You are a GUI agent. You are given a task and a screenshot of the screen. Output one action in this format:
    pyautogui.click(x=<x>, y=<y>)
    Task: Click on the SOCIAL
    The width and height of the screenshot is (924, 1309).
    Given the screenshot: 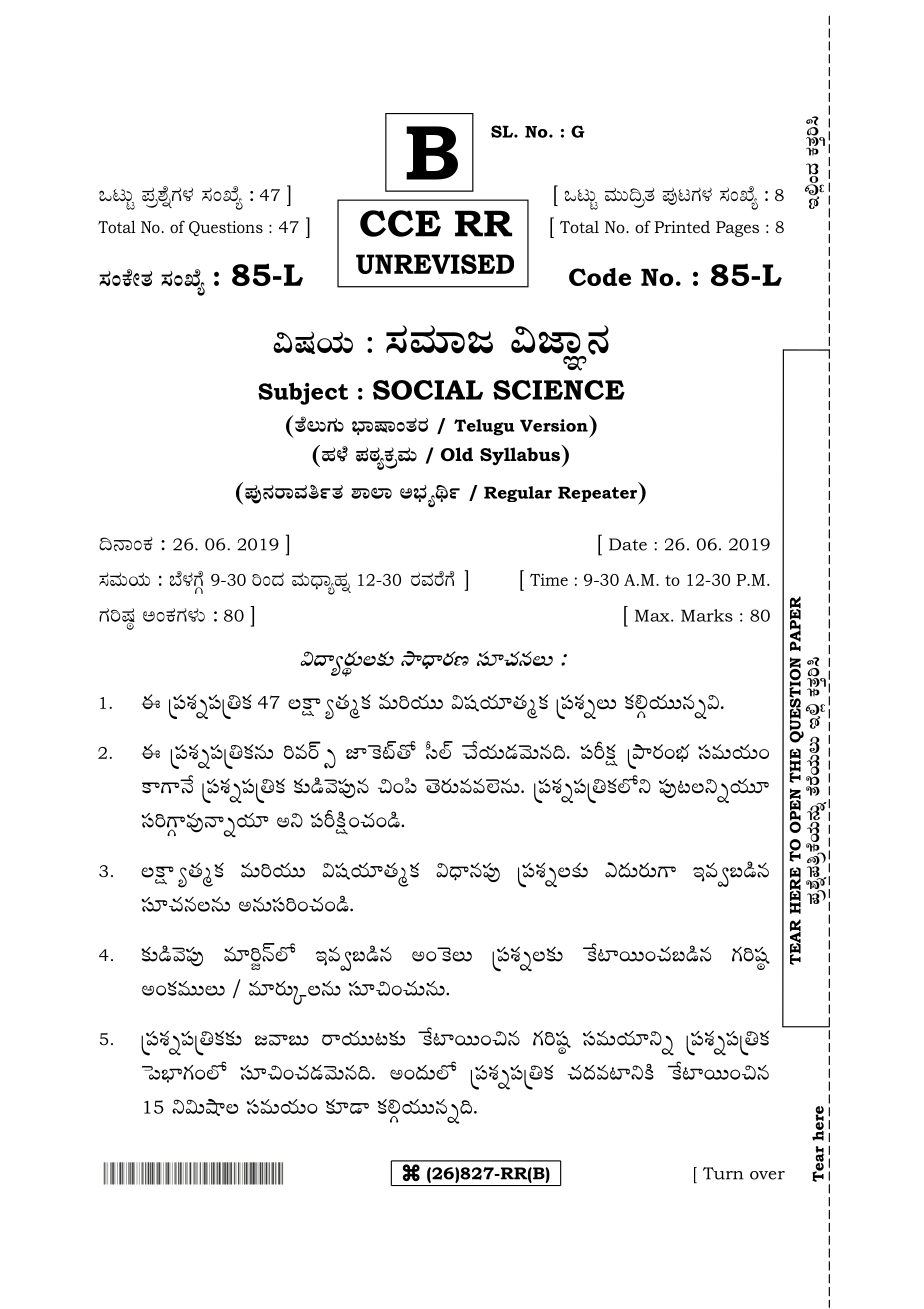 What is the action you would take?
    pyautogui.click(x=428, y=390)
